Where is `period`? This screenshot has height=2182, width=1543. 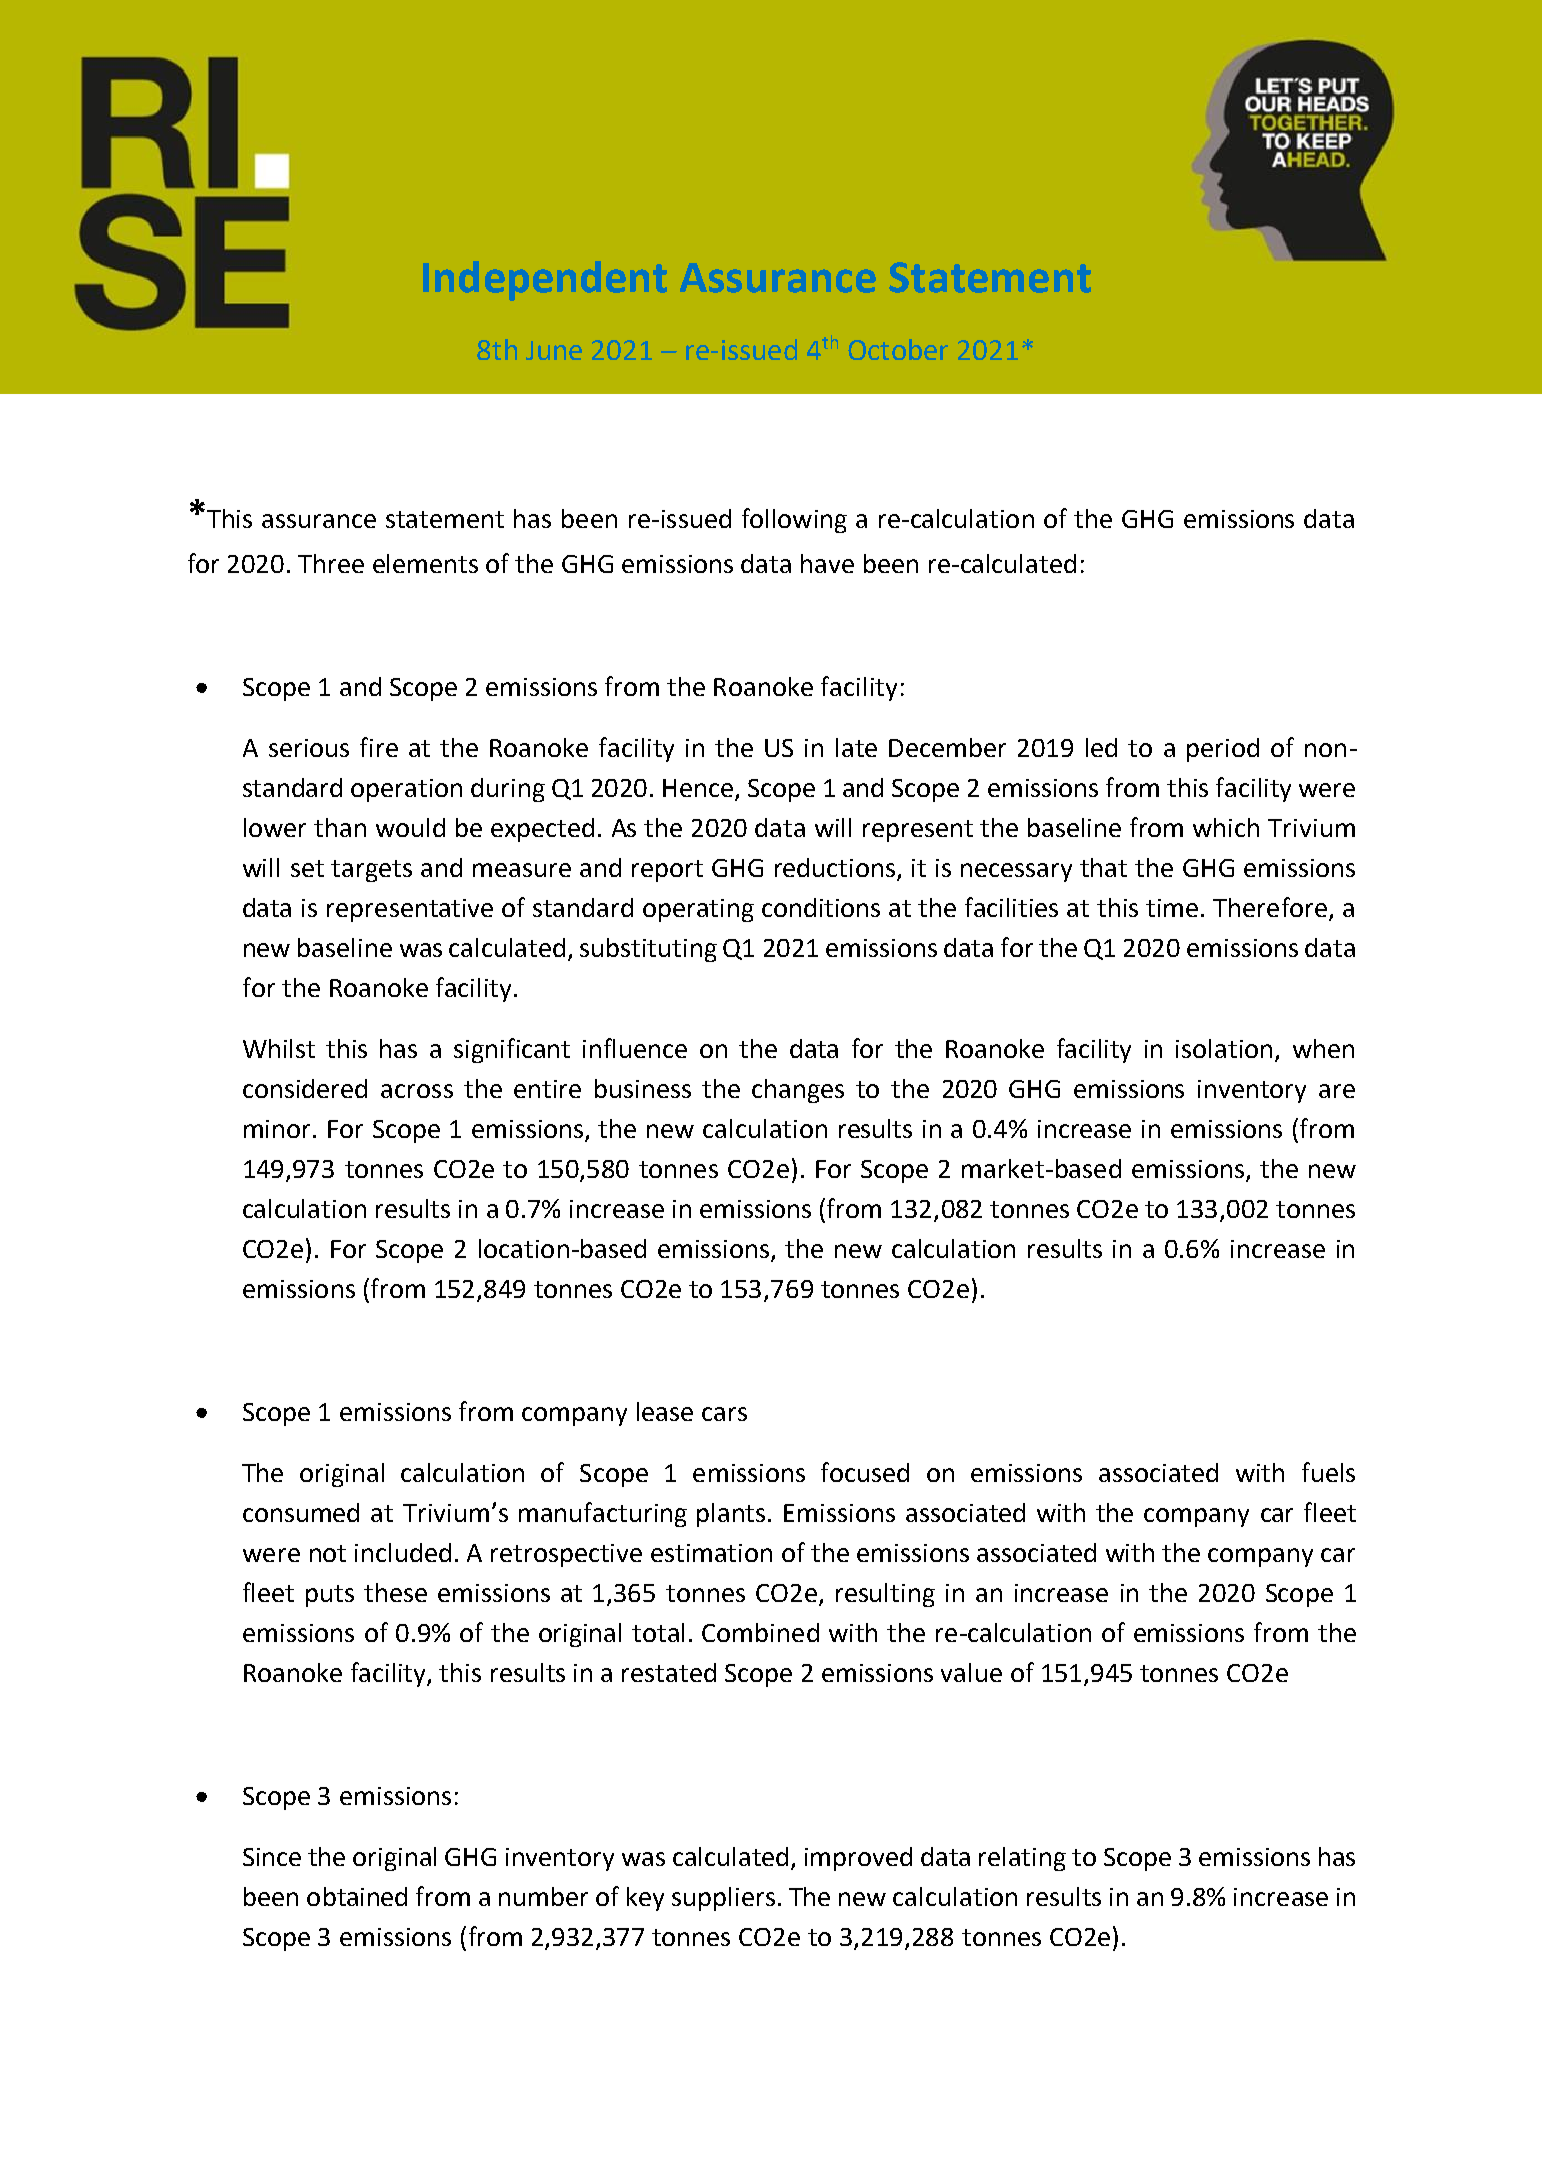 period is located at coordinates (1223, 750).
